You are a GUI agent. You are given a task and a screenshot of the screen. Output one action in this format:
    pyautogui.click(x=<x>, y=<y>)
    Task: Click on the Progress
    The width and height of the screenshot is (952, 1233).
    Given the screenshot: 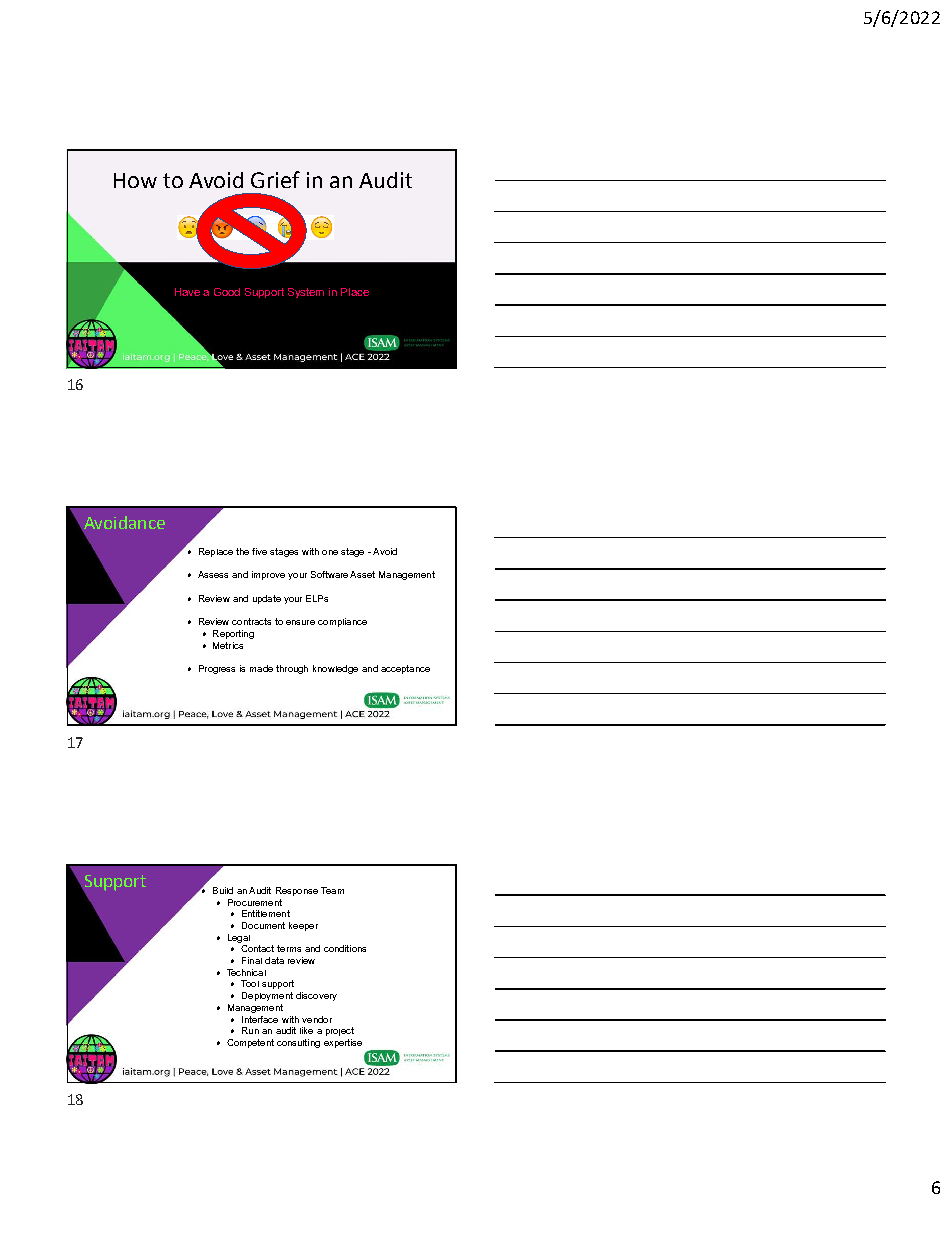 What is the action you would take?
    pyautogui.click(x=217, y=669)
